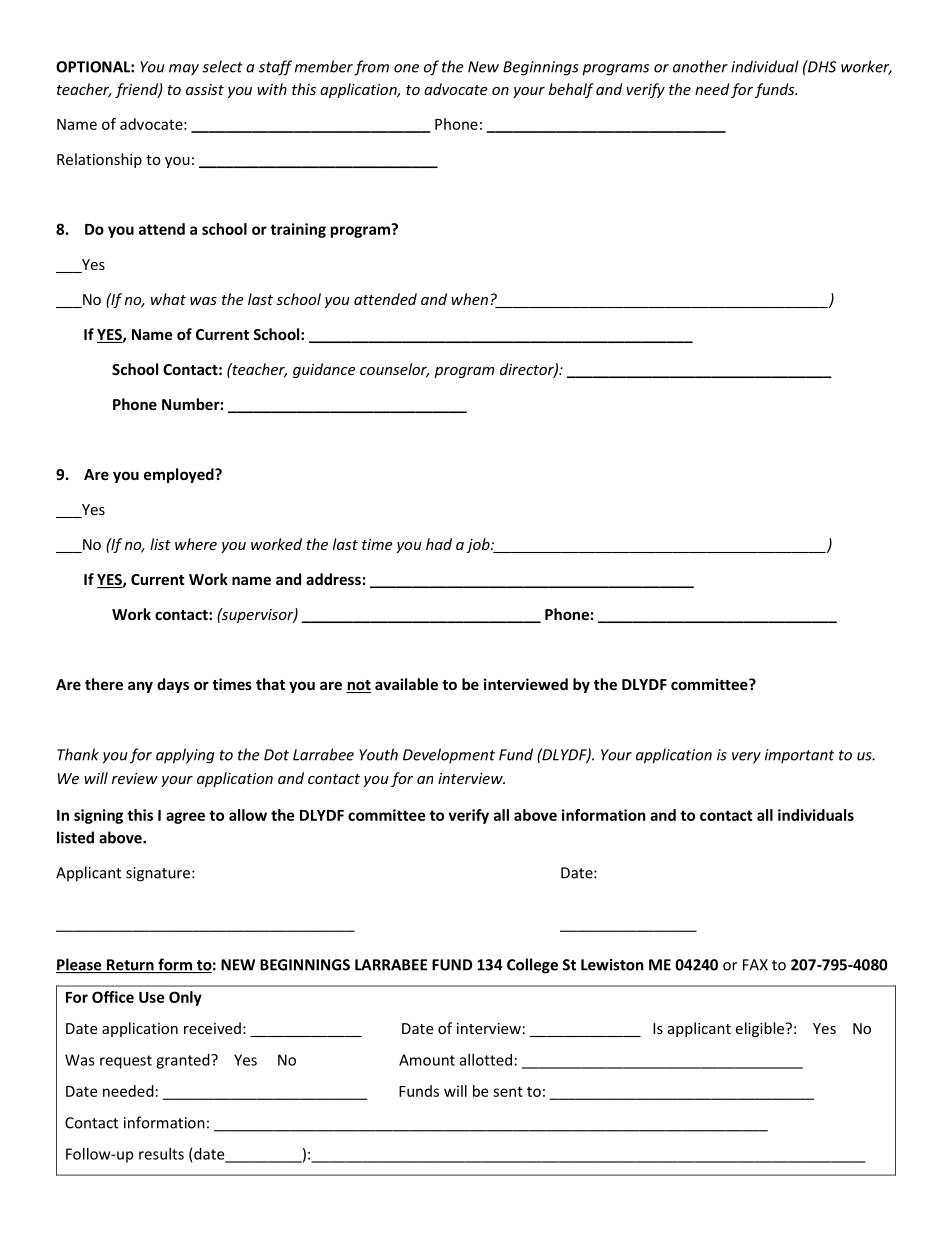  What do you see at coordinates (161, 1154) in the screenshot?
I see `results` at bounding box center [161, 1154].
